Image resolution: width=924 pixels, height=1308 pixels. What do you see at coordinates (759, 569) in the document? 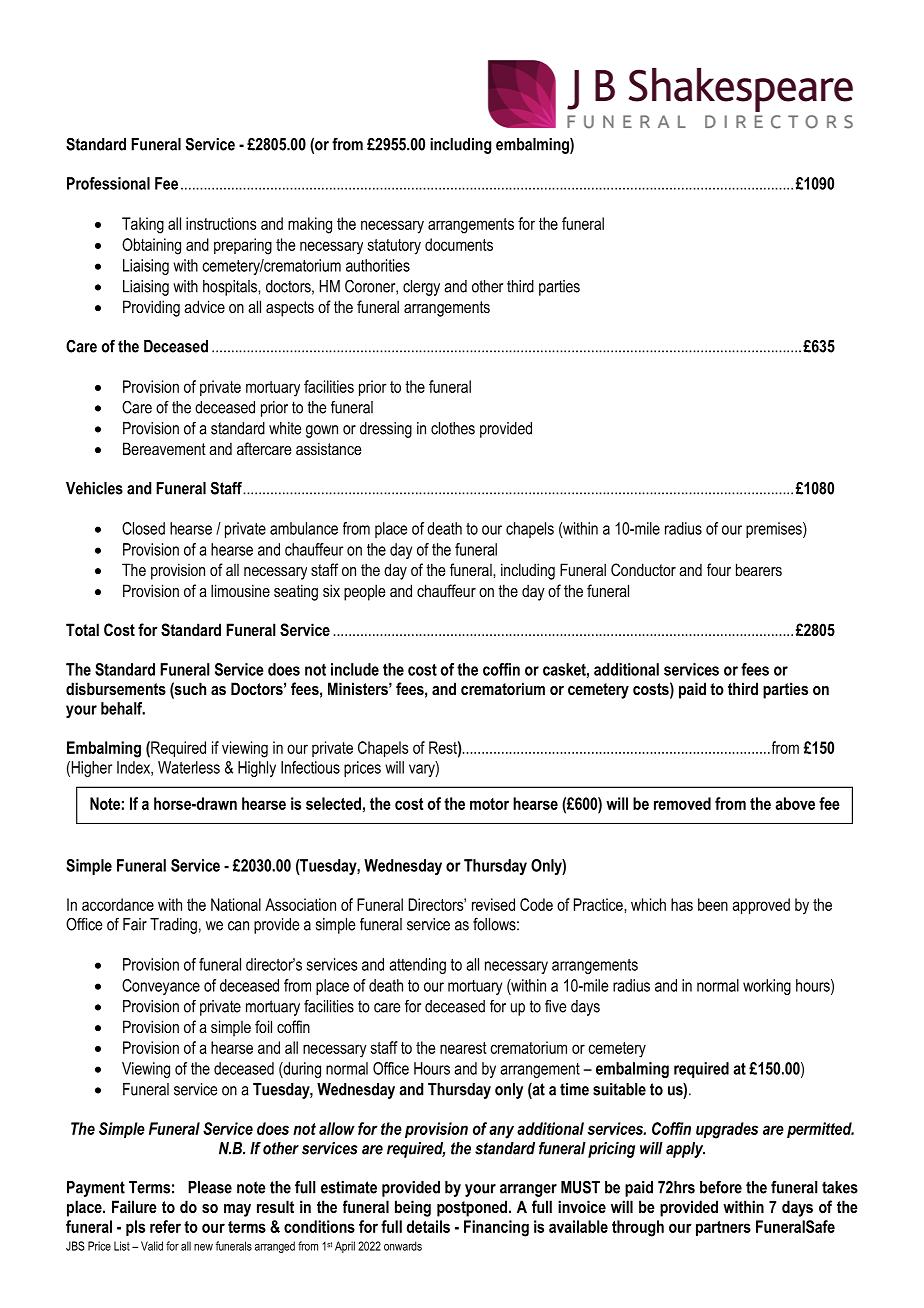
I see `bearers` at bounding box center [759, 569].
